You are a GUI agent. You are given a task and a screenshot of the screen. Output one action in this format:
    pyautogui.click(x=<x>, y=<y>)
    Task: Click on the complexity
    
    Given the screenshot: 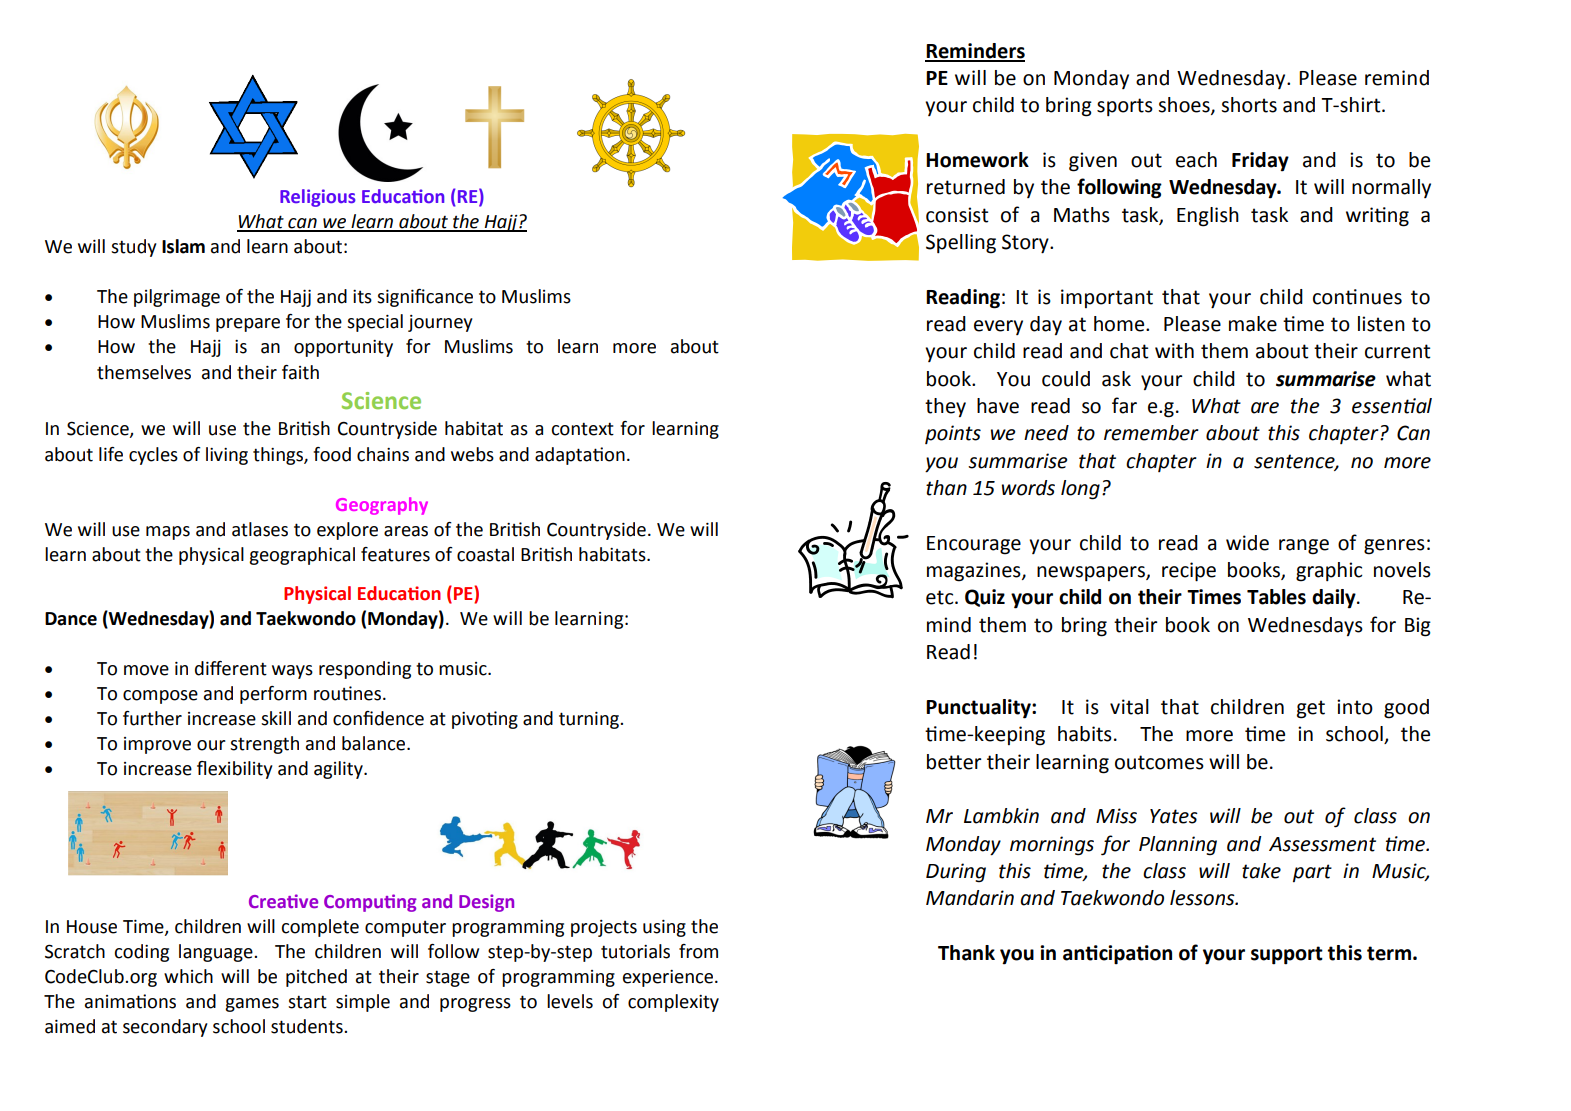 What is the action you would take?
    pyautogui.click(x=673, y=1003)
